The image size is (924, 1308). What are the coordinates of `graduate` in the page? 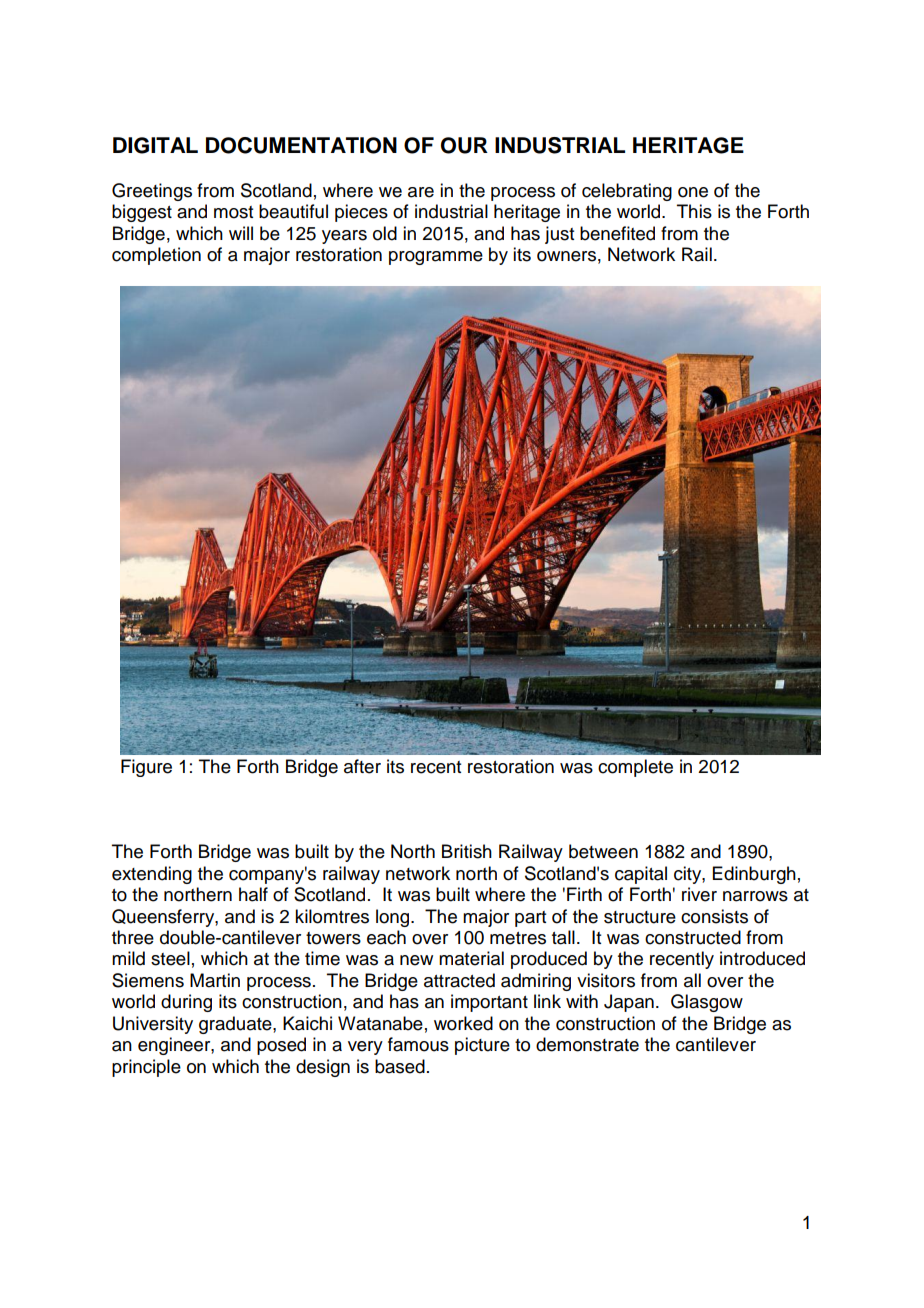 It's located at (236, 1025).
